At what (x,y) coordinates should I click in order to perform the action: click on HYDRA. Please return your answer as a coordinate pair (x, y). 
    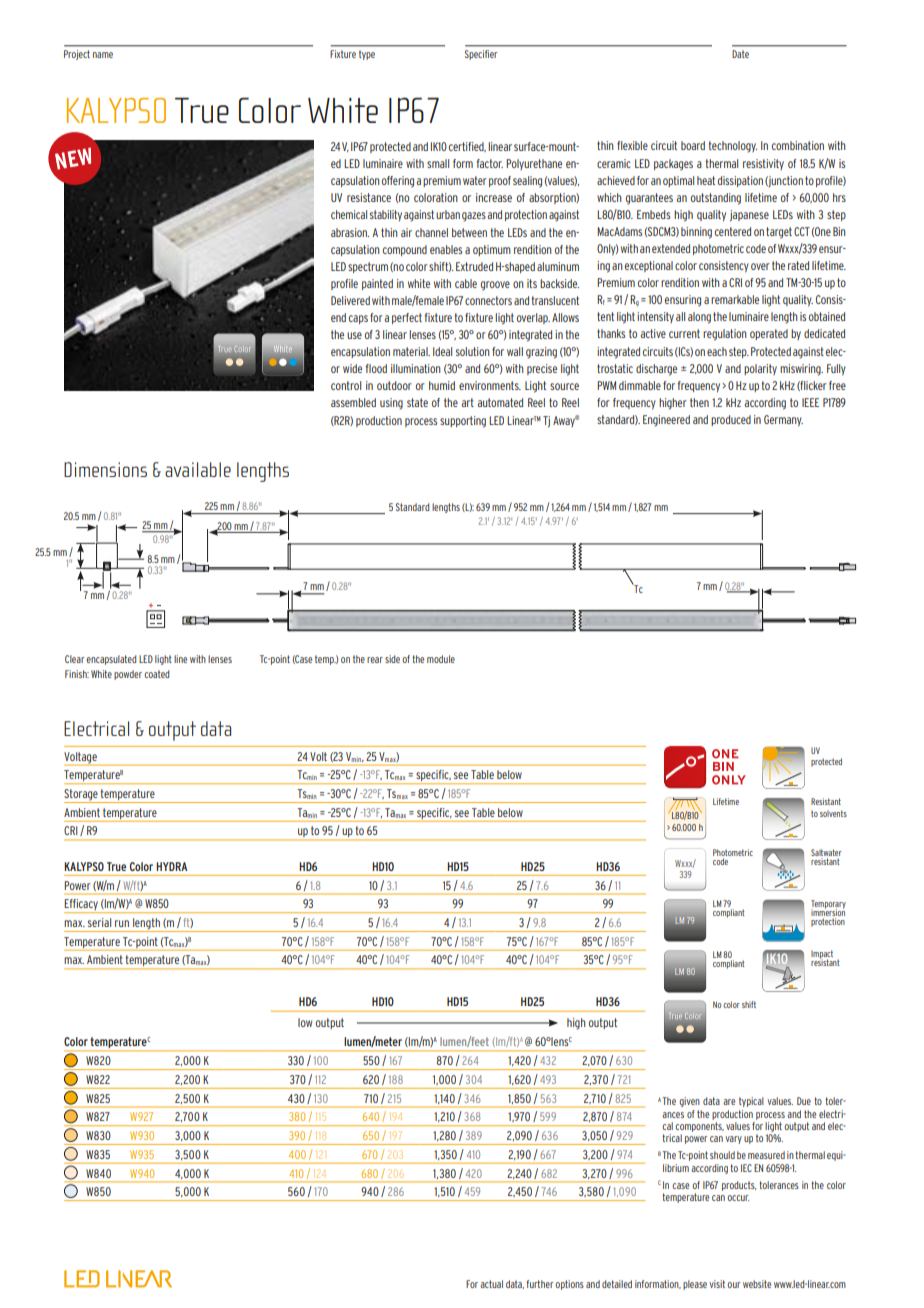
    Looking at the image, I should click on (171, 866).
